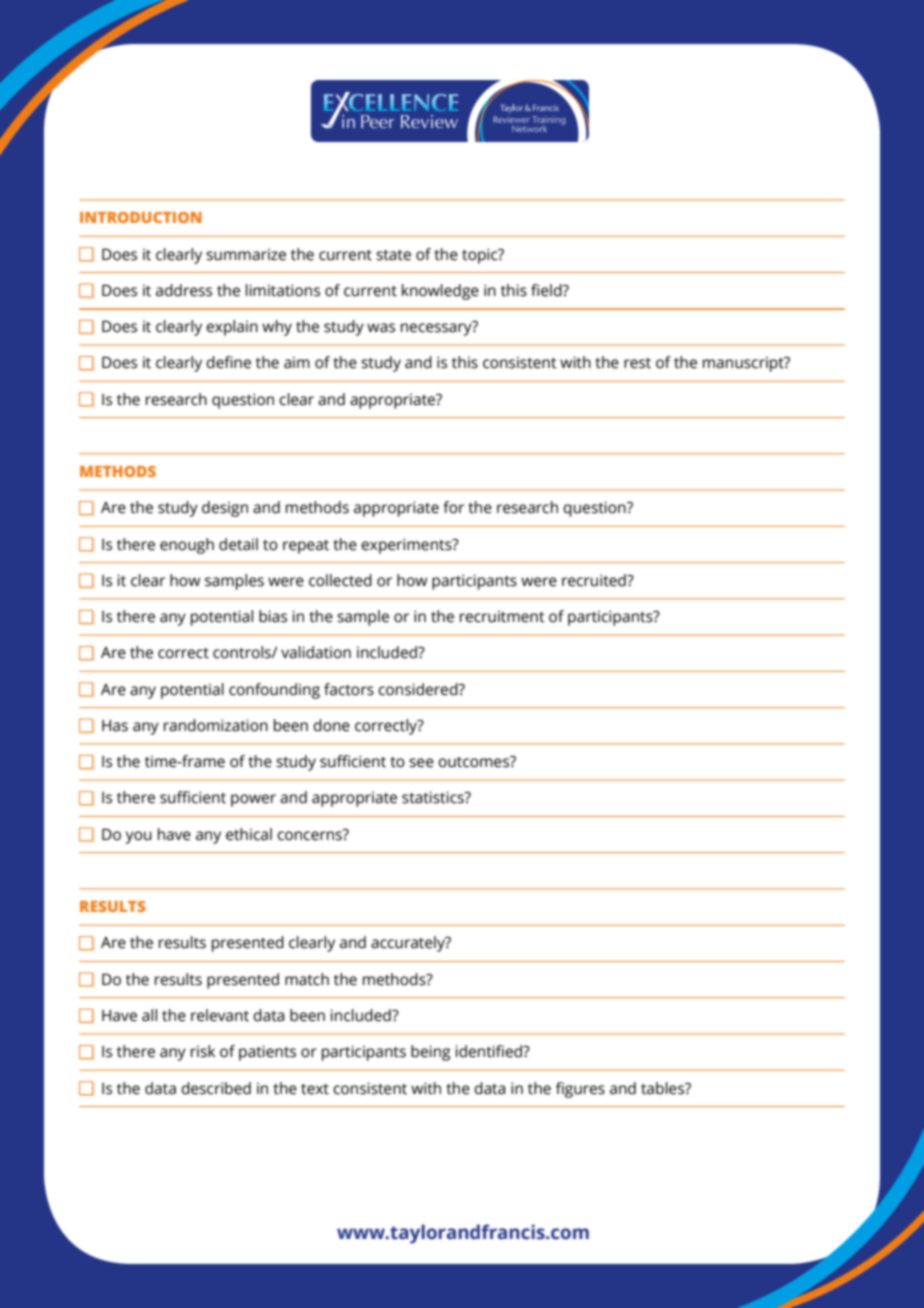 The image size is (924, 1308). What do you see at coordinates (141, 217) in the screenshot?
I see `INTRODUCTION` at bounding box center [141, 217].
